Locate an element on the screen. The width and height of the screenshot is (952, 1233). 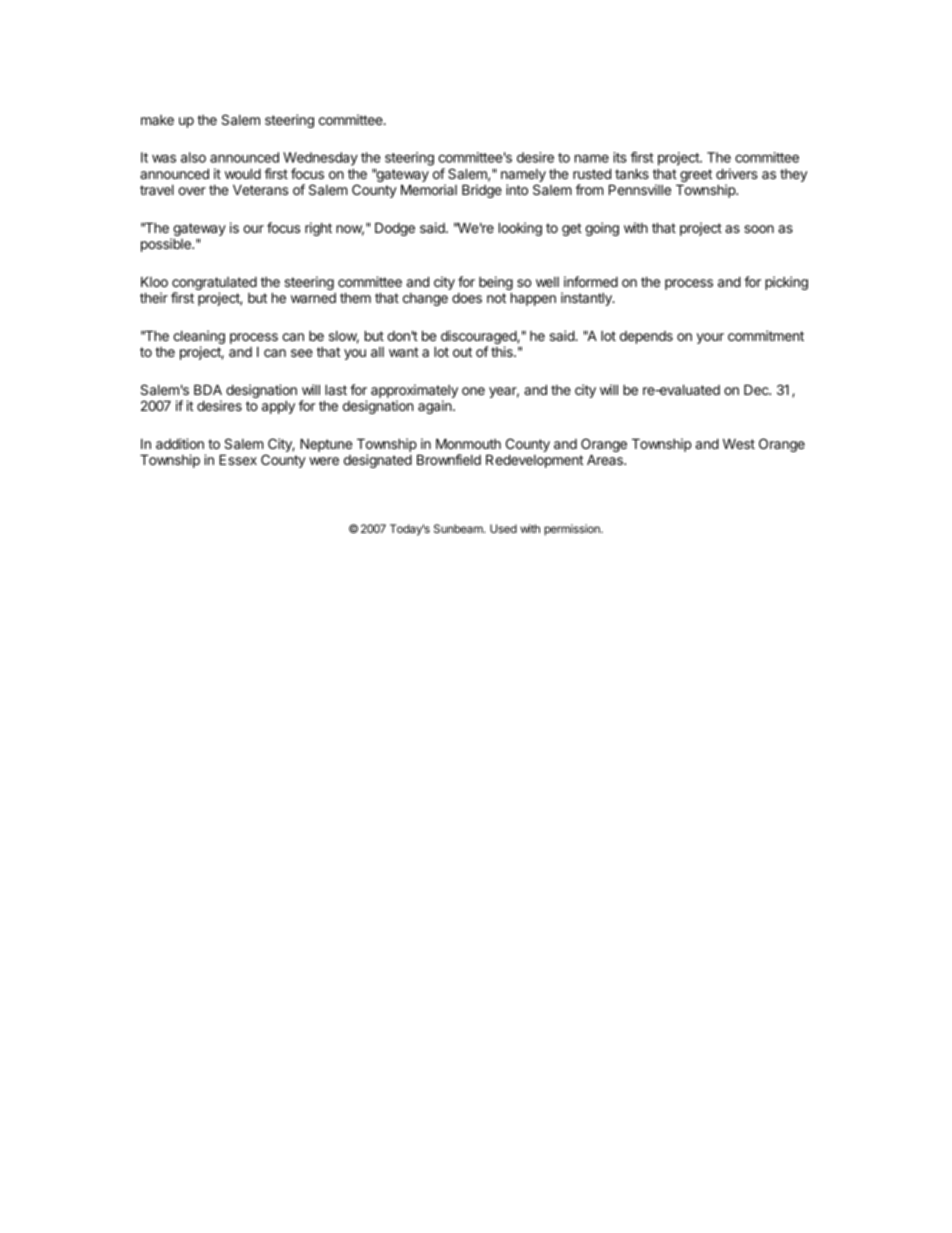
does is located at coordinates (467, 298).
